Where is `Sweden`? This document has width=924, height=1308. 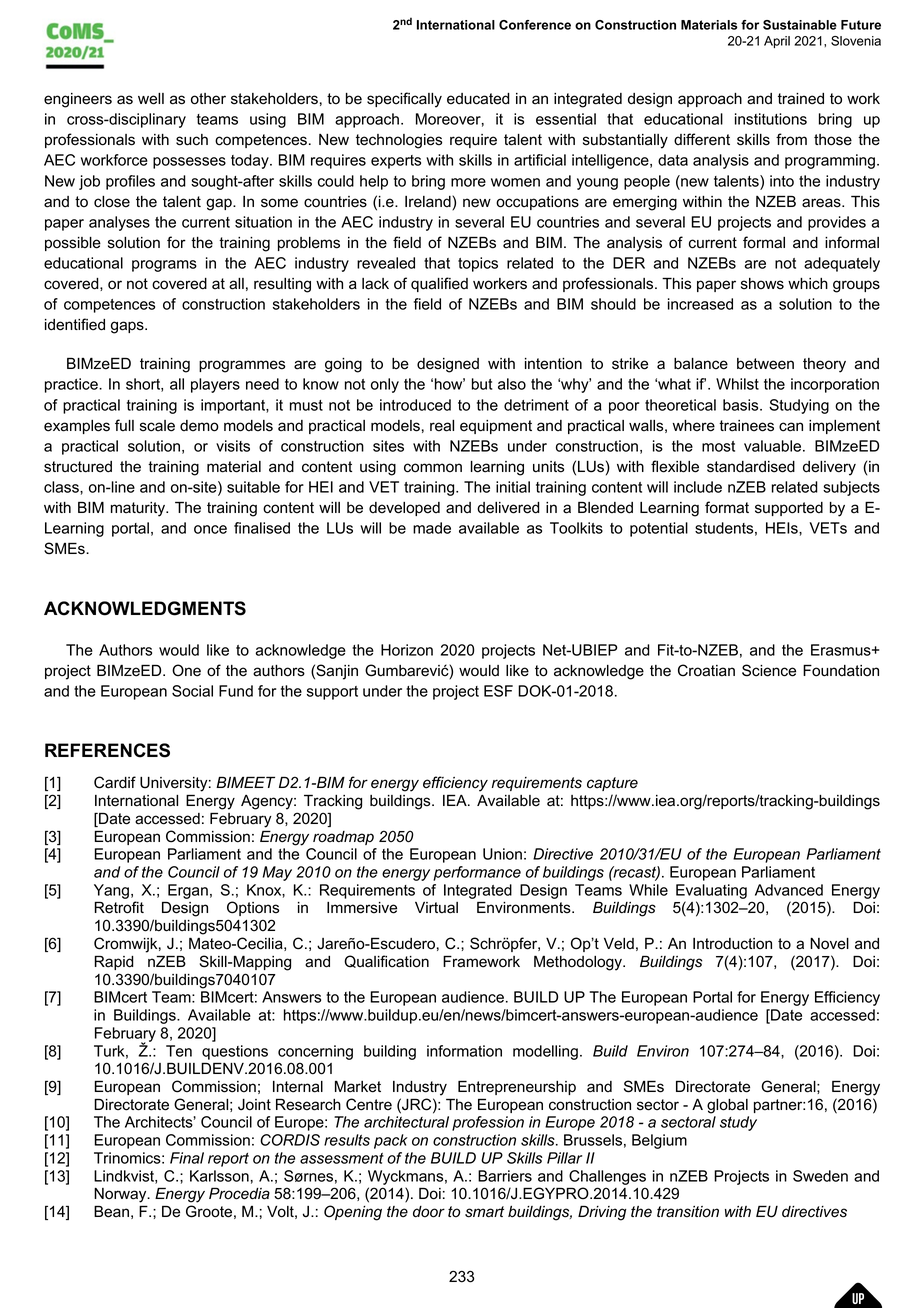
Sweden is located at coordinates (820, 1176).
